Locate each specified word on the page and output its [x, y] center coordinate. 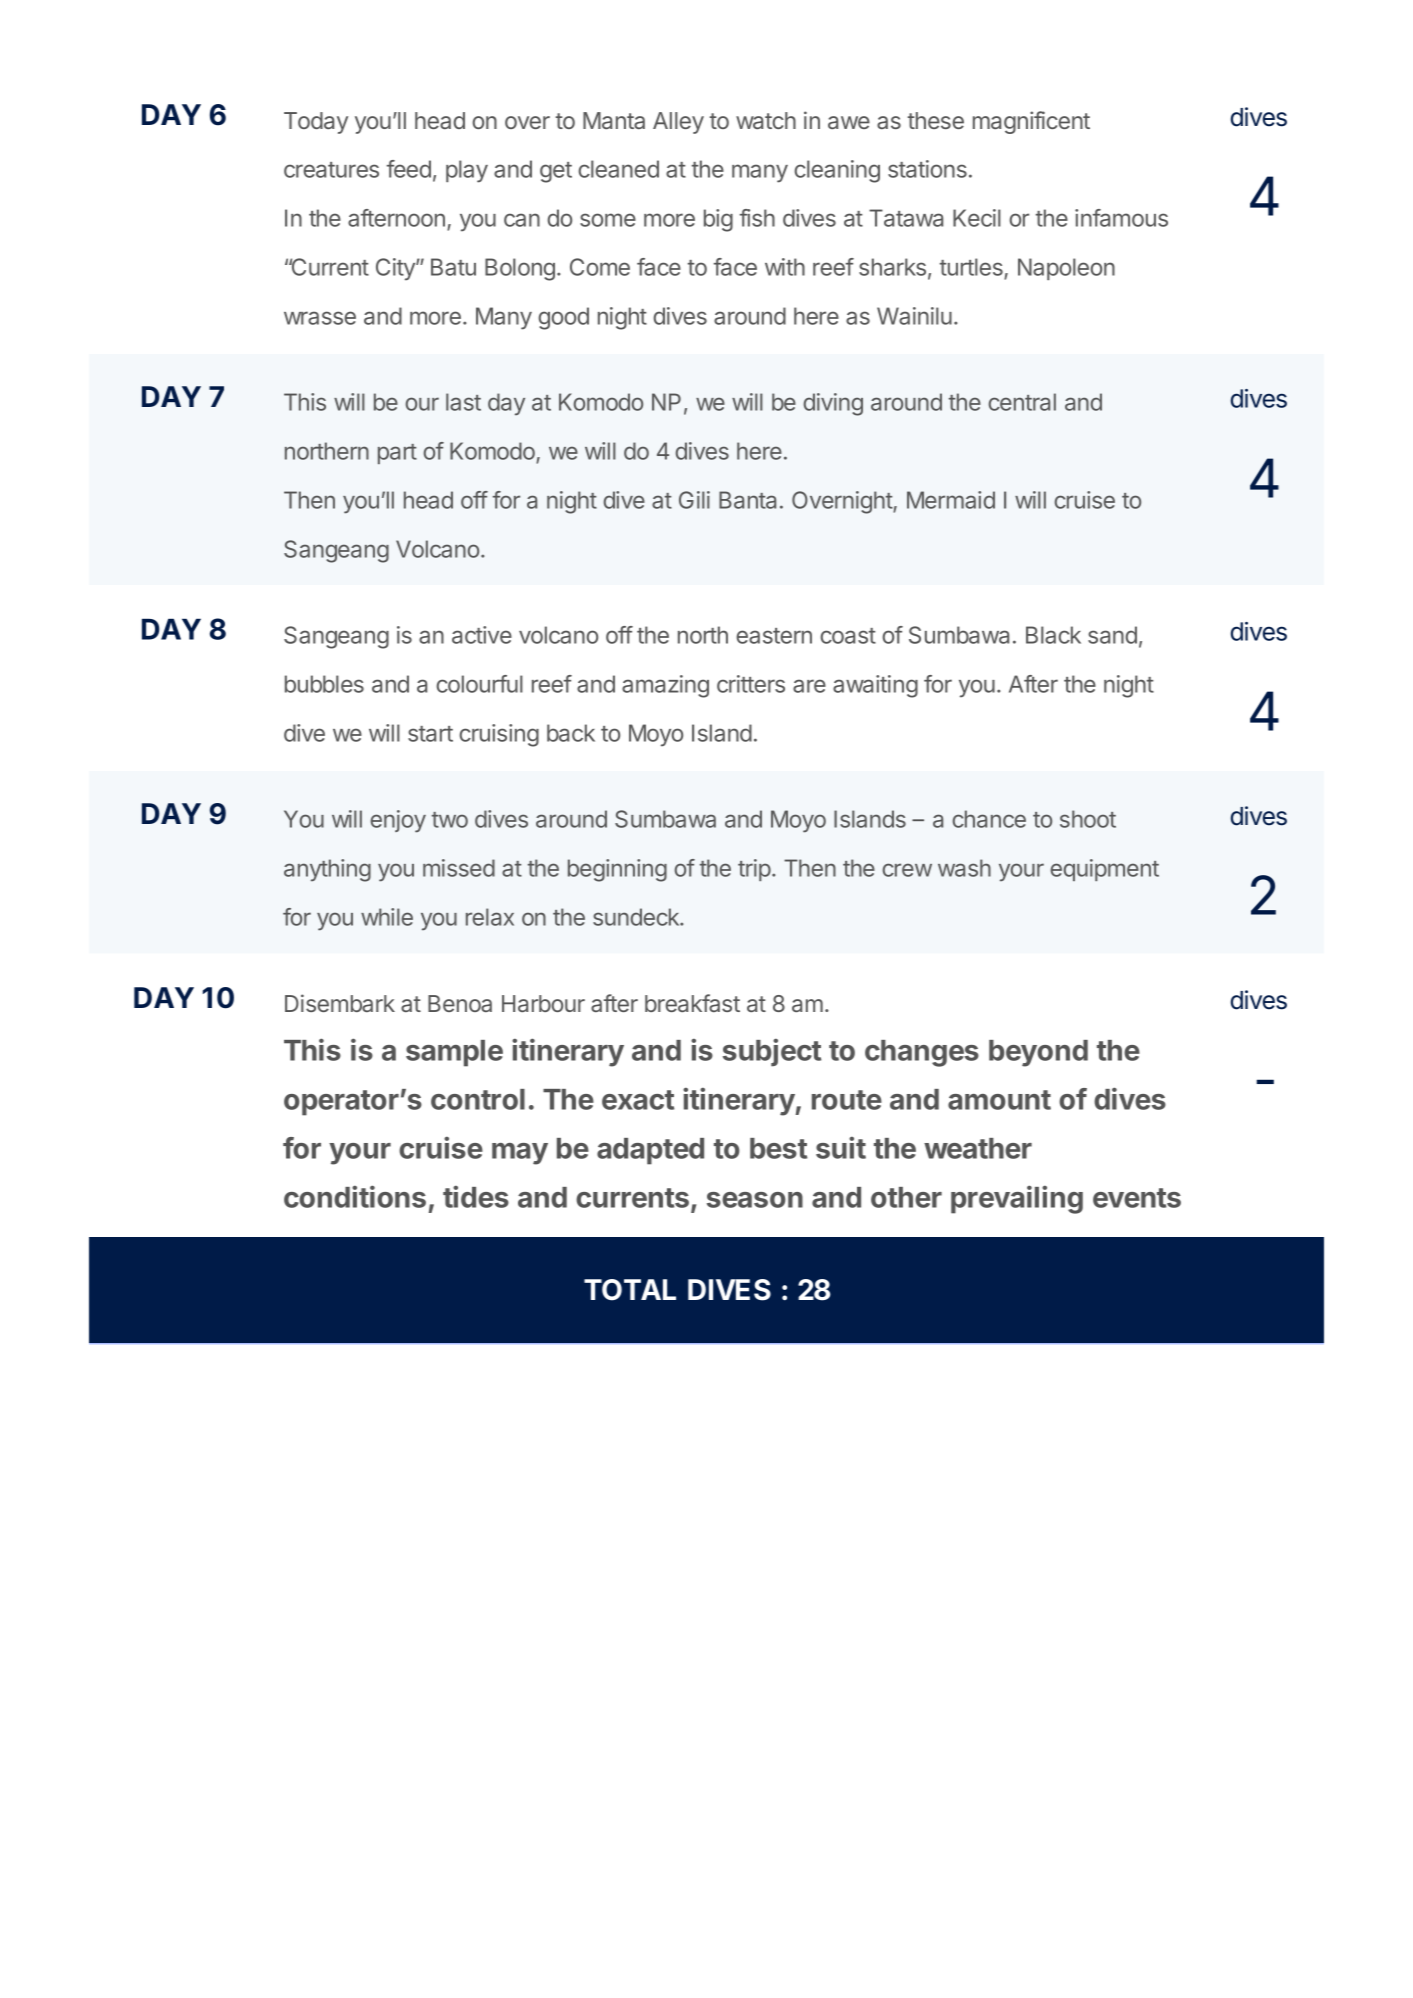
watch [766, 120]
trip [754, 870]
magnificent [1031, 122]
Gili [694, 500]
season [755, 1200]
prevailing [1017, 1199]
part [397, 454]
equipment [1104, 870]
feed [409, 169]
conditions [355, 1196]
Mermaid [951, 500]
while [387, 917]
